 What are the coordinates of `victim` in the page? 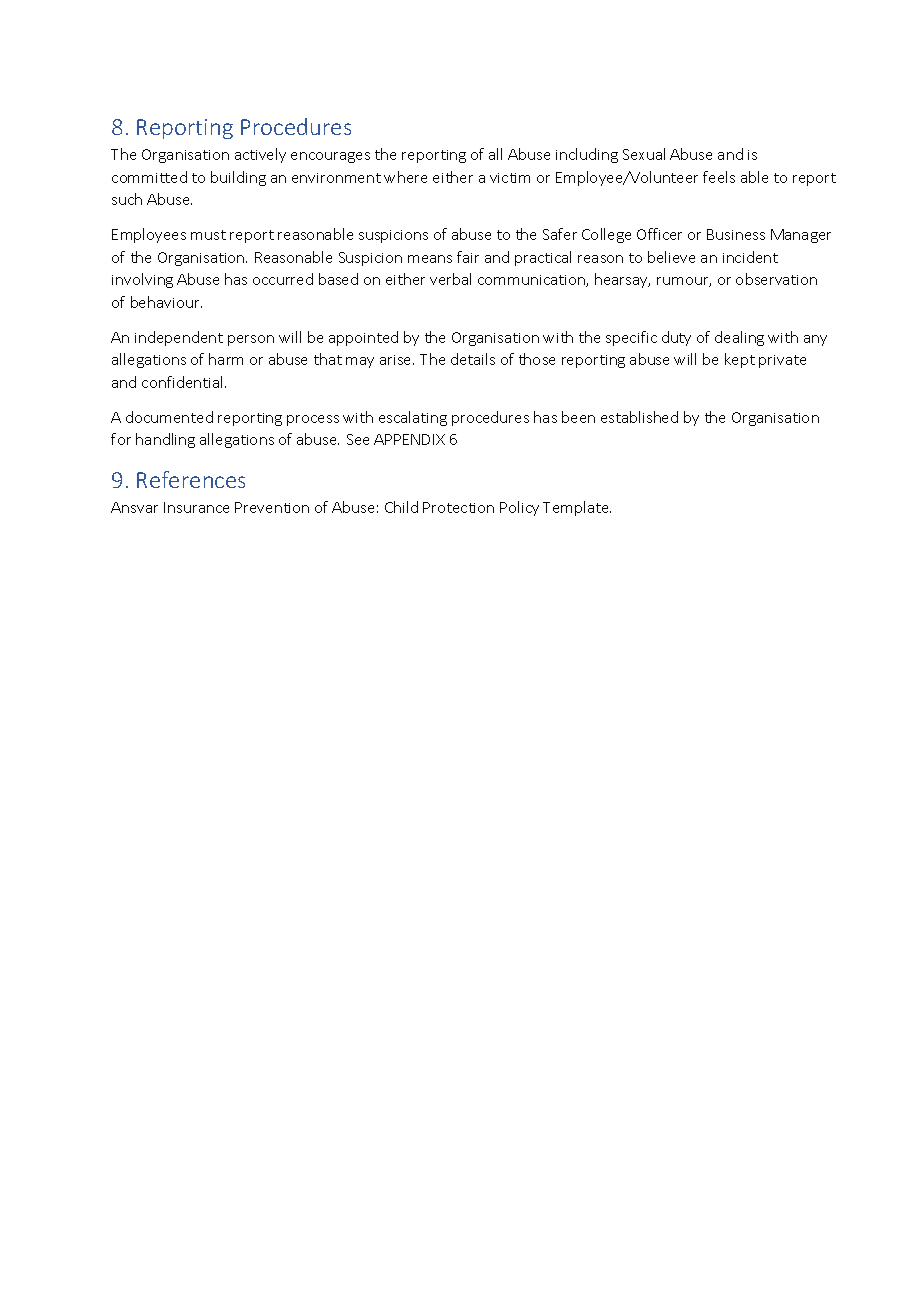 It's located at (510, 178).
